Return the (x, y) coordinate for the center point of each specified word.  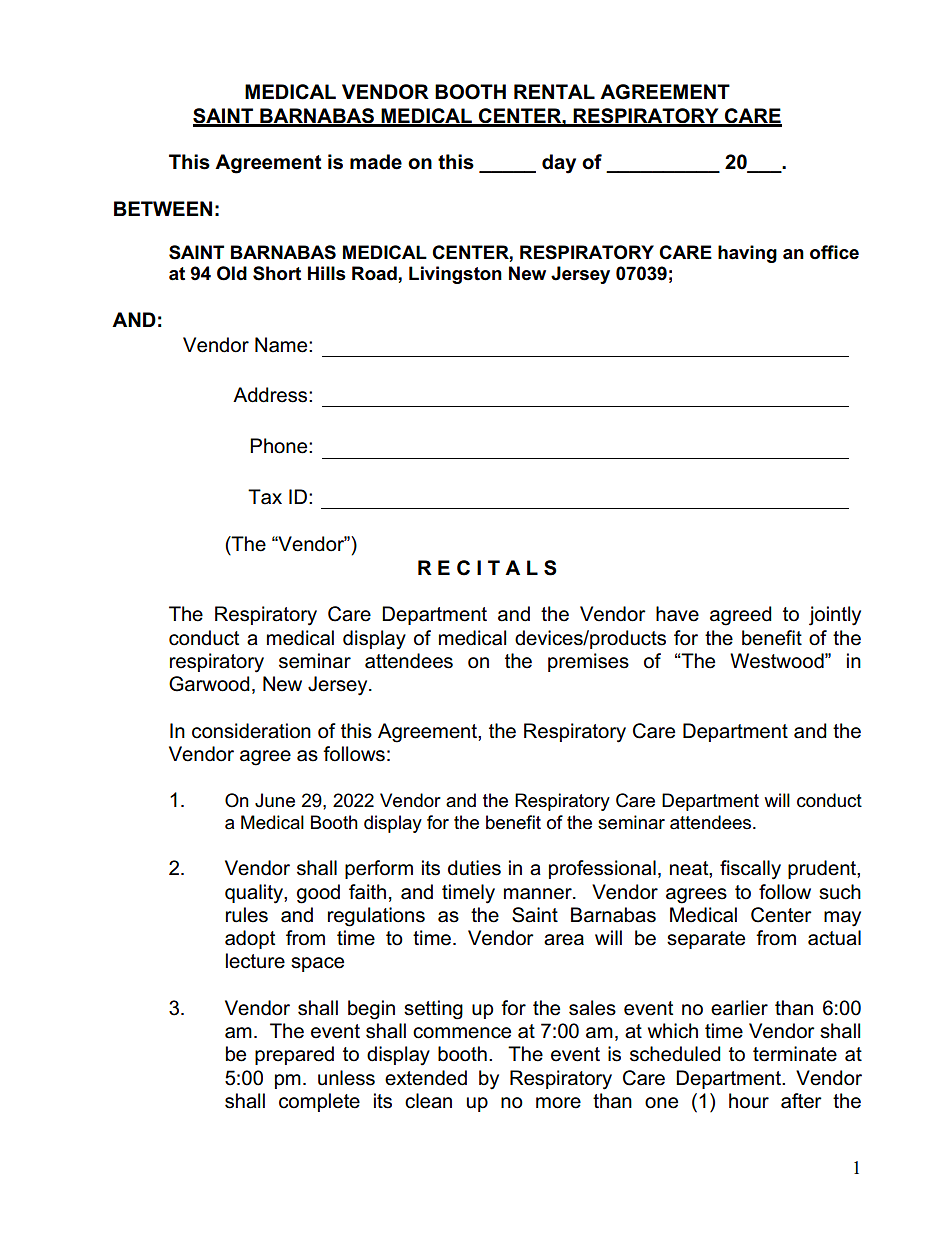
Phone (280, 446)
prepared (294, 1055)
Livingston (455, 275)
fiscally (750, 870)
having (747, 254)
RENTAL (554, 91)
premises (588, 662)
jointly (835, 616)
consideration (251, 731)
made (376, 162)
